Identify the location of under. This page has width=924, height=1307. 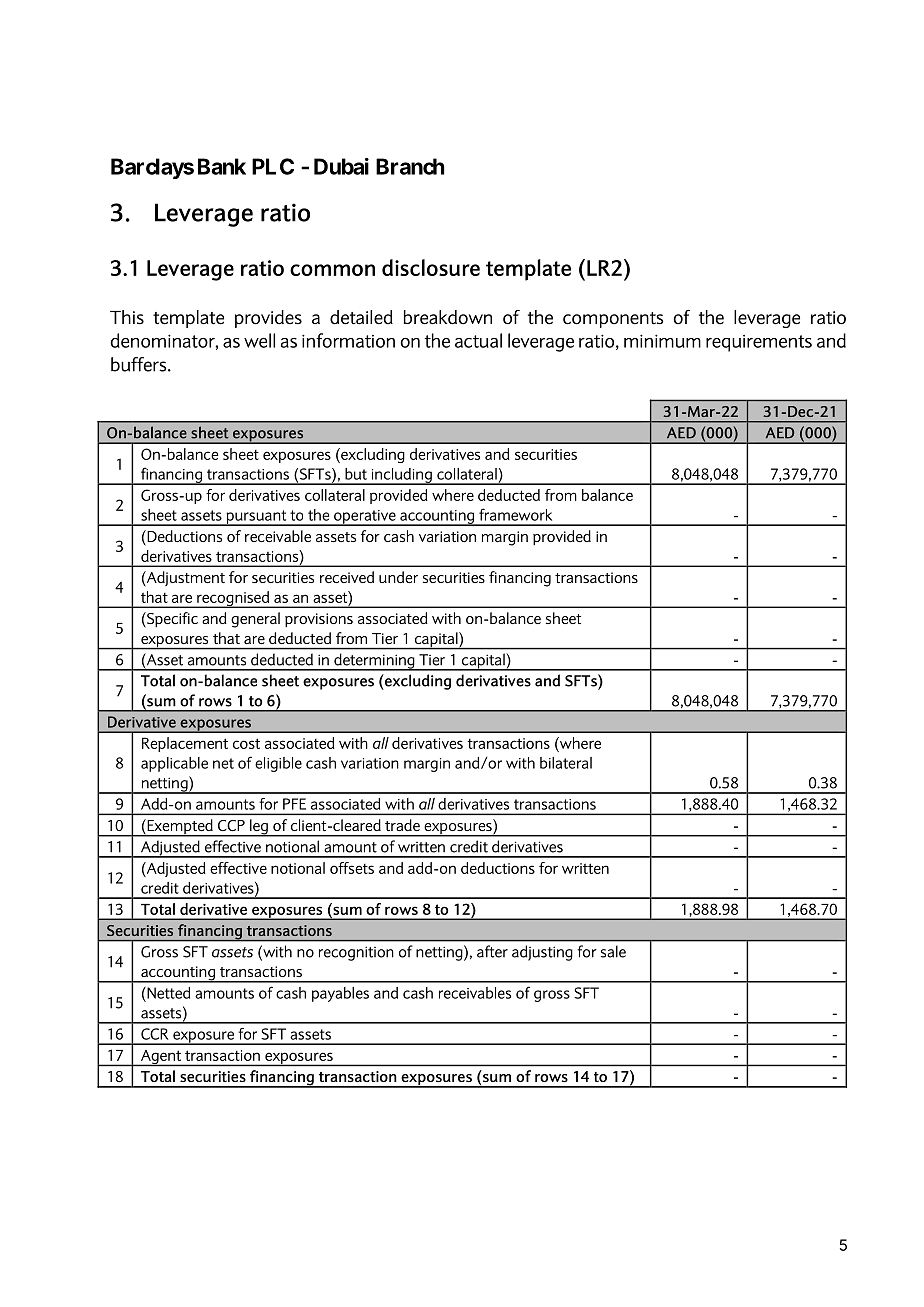
(398, 577).
